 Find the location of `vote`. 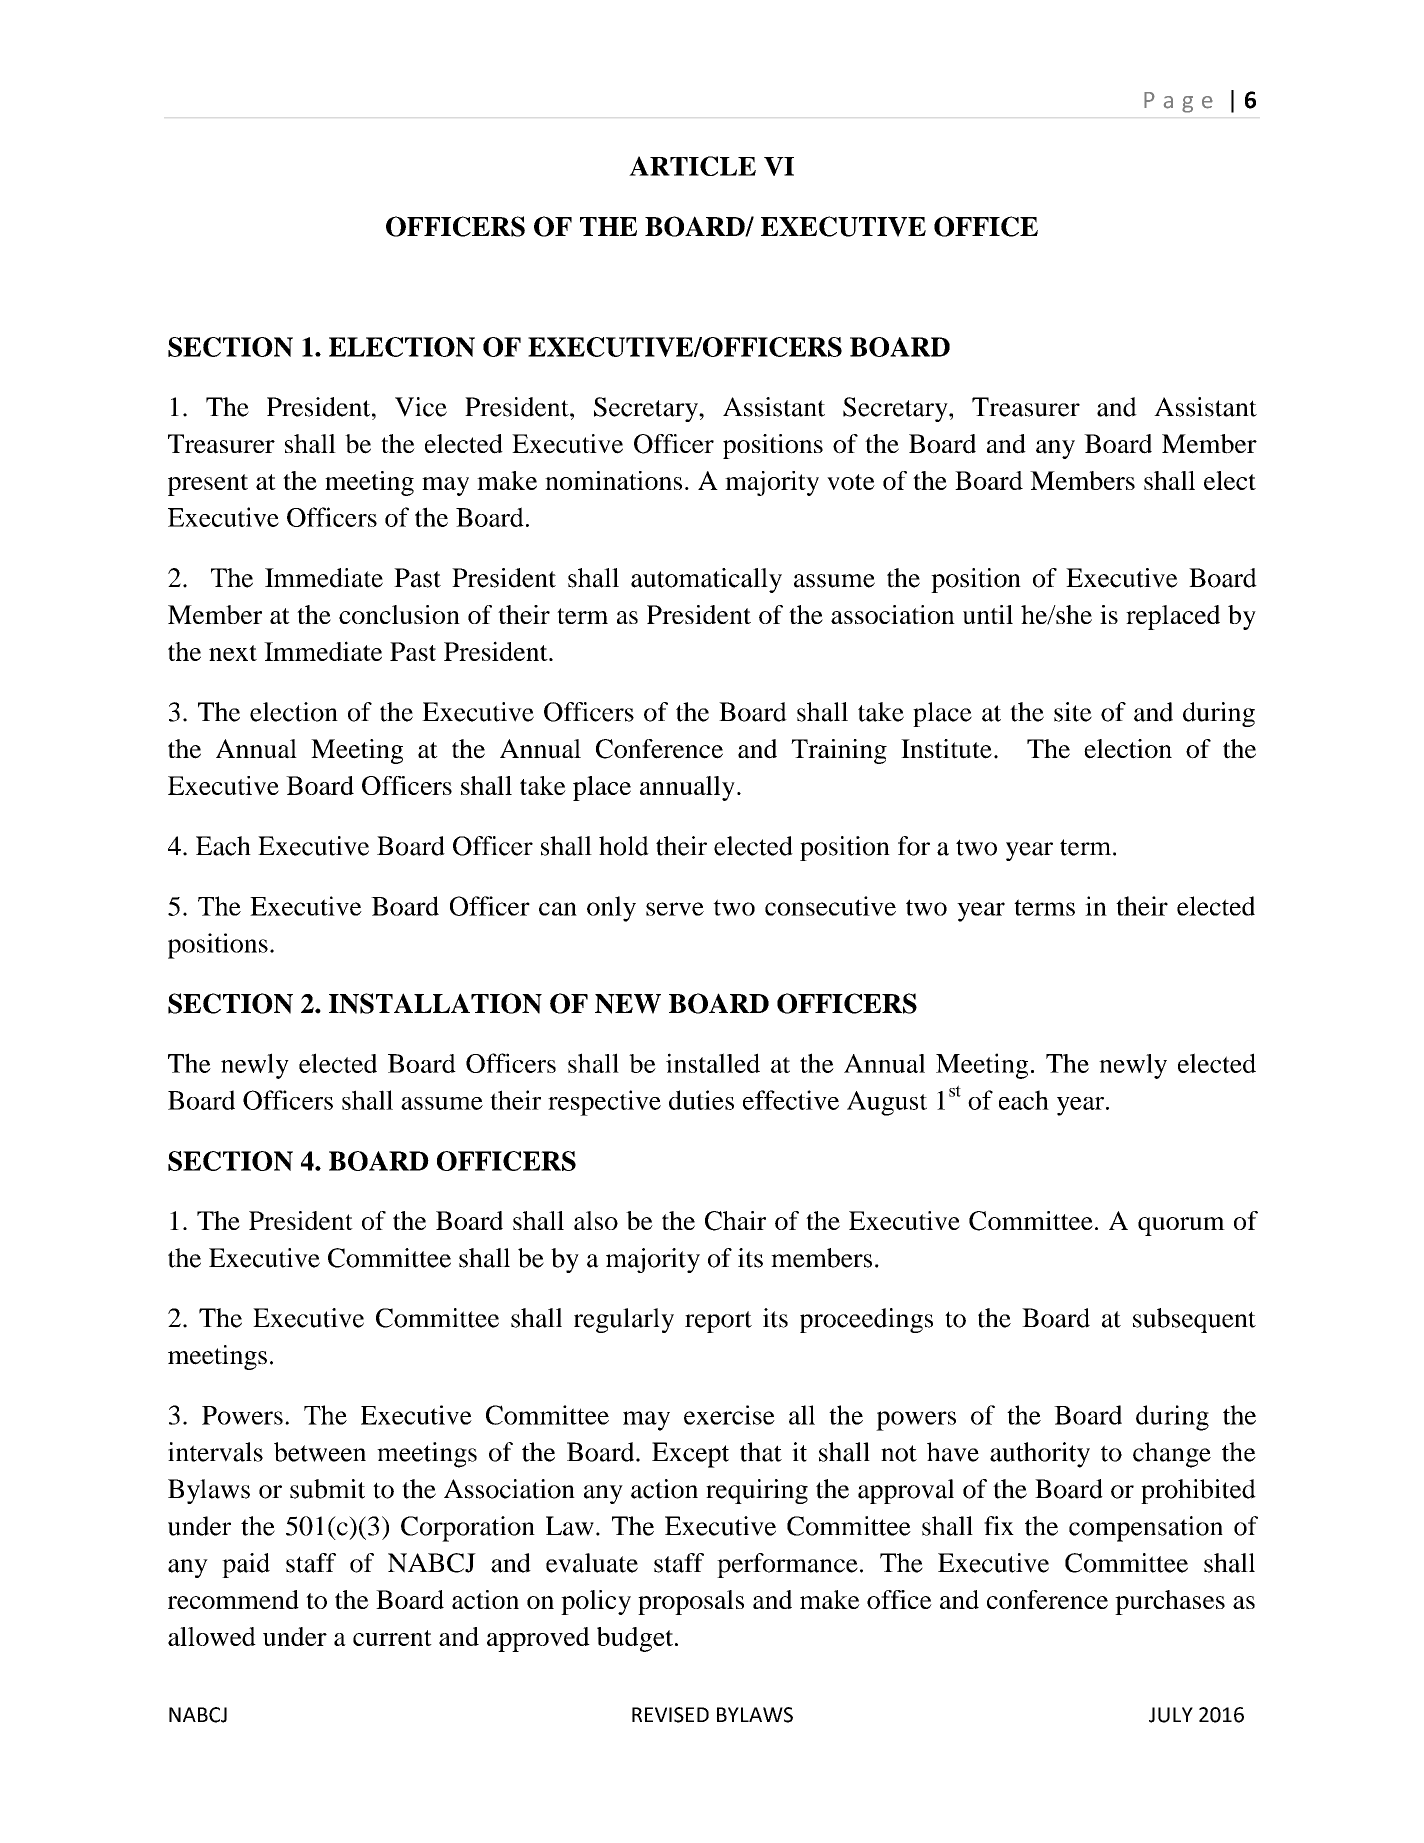

vote is located at coordinates (851, 482).
